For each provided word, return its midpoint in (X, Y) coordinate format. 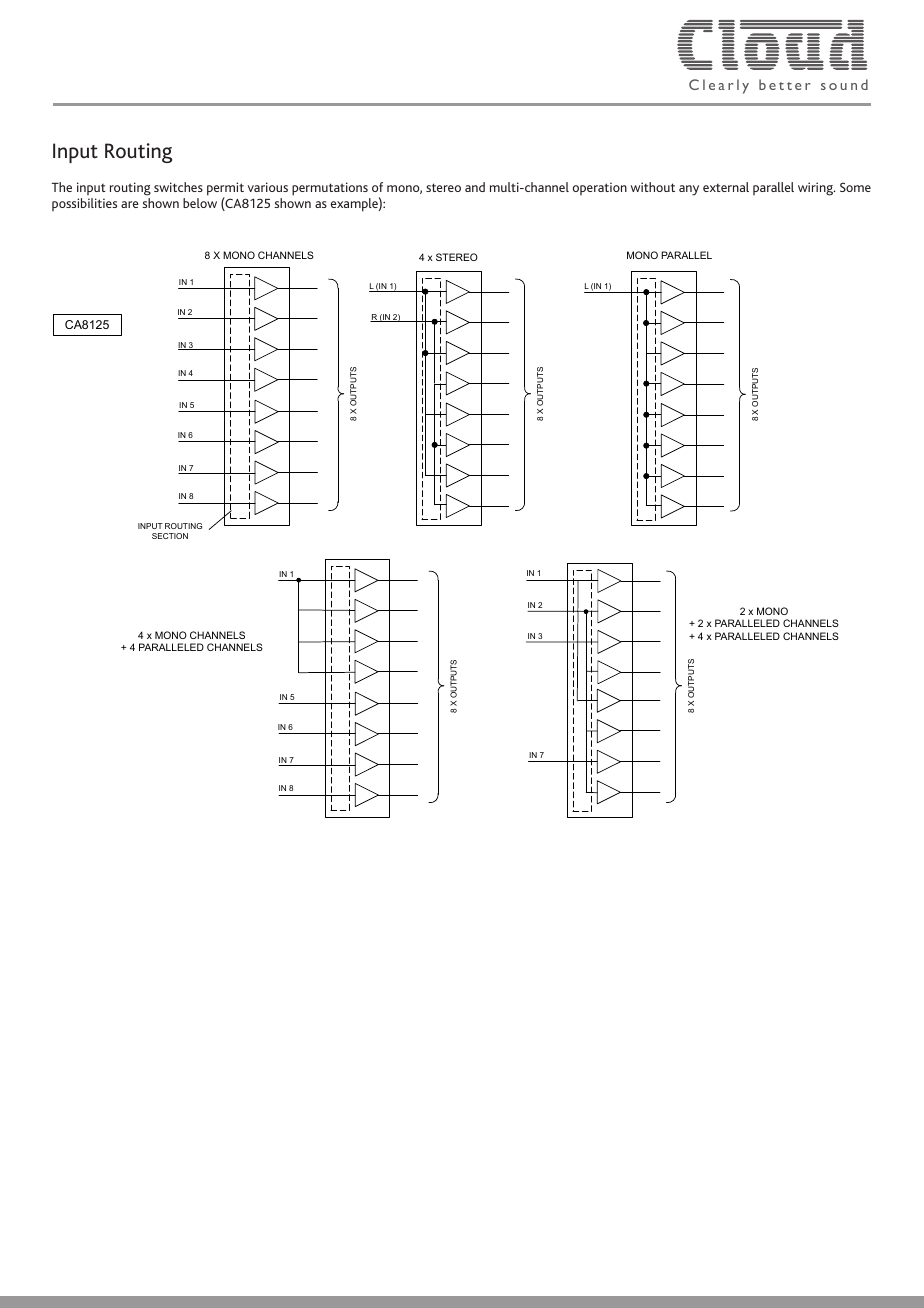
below (200, 203)
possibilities (84, 204)
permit (225, 190)
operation (600, 188)
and (475, 187)
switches (178, 187)
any (689, 190)
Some (855, 187)
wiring (816, 189)
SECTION (170, 536)
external (726, 187)
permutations (330, 189)
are (130, 204)
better (785, 84)
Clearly (719, 86)
